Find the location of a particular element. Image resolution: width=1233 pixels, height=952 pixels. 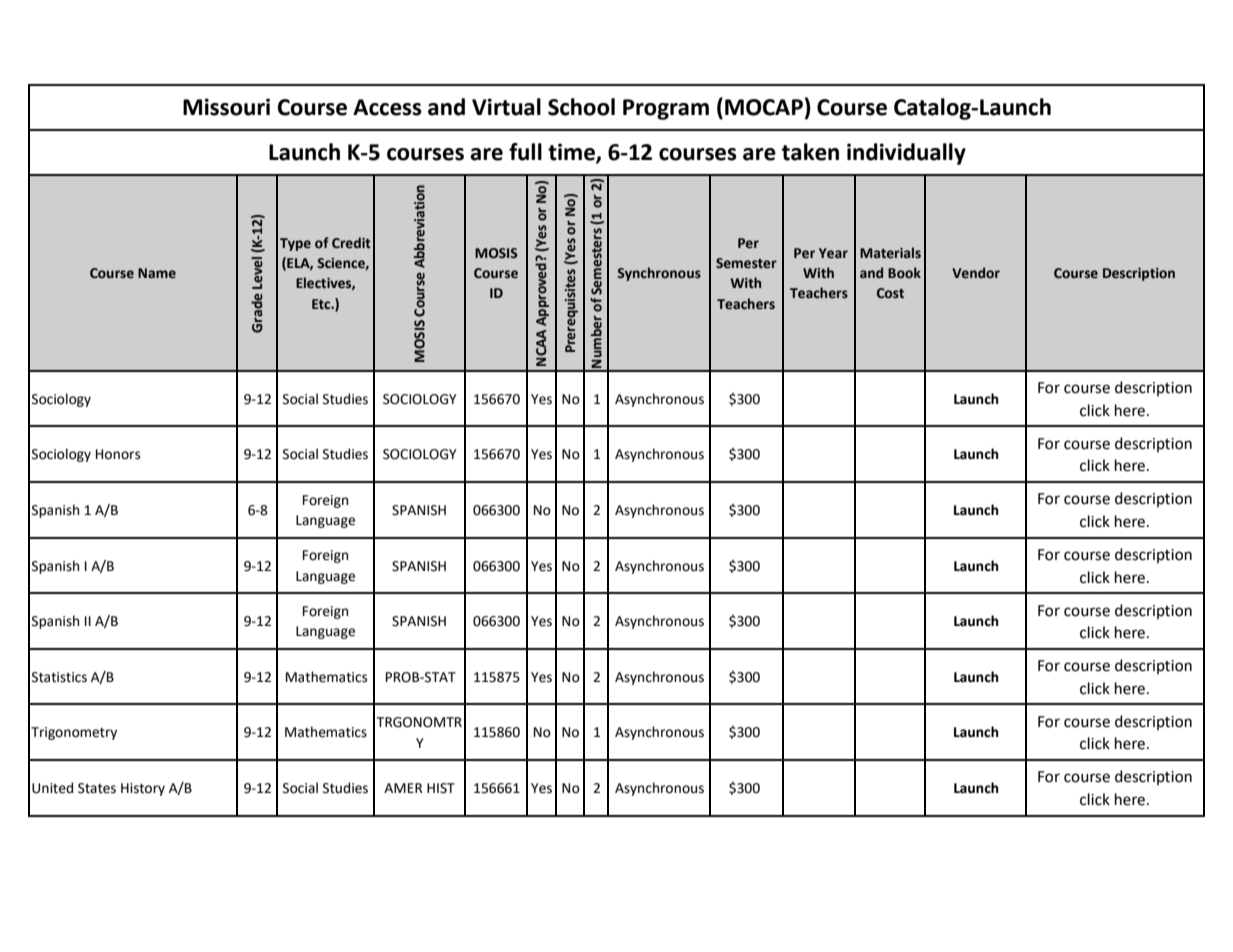

Cost is located at coordinates (890, 293).
